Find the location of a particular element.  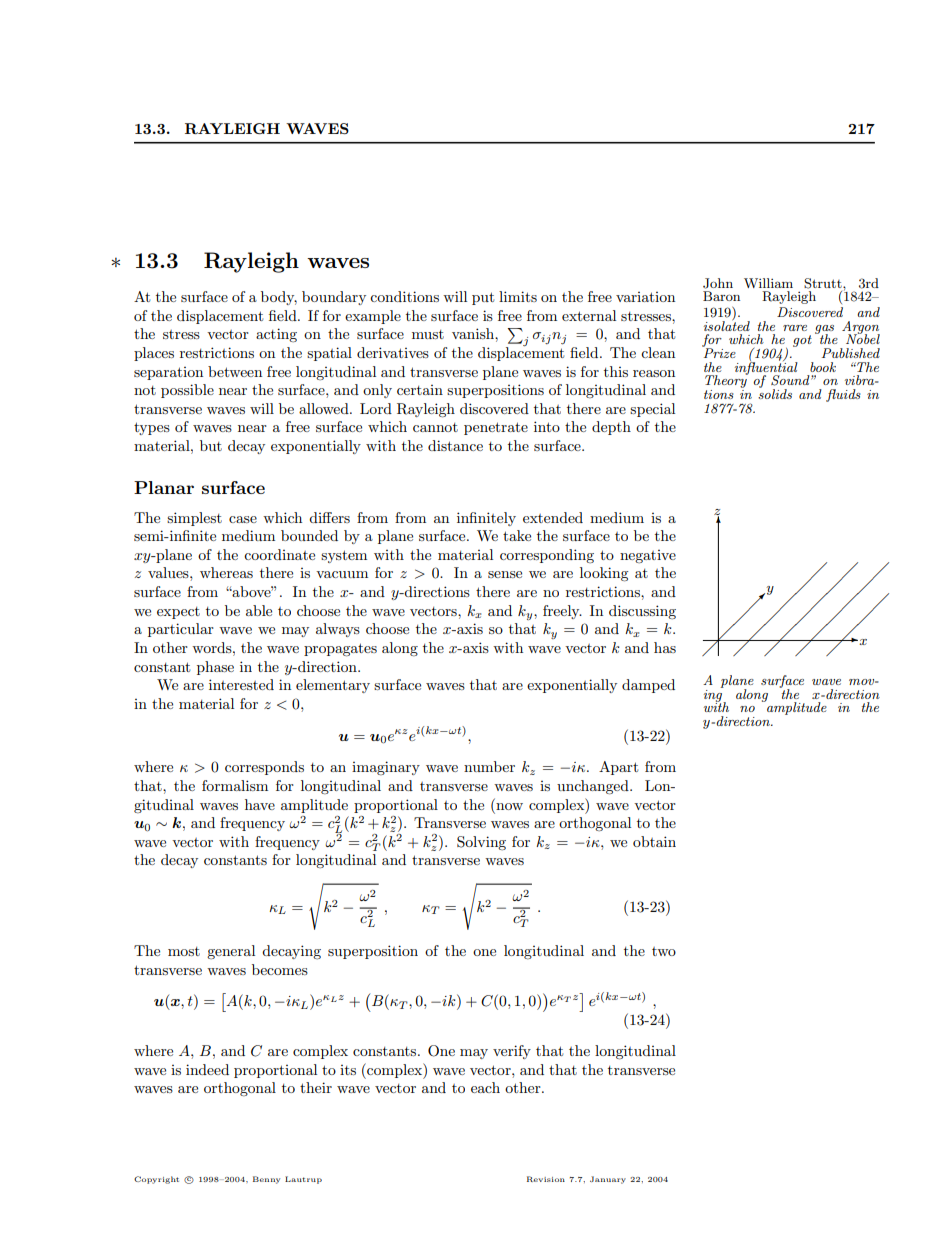

two is located at coordinates (664, 951).
